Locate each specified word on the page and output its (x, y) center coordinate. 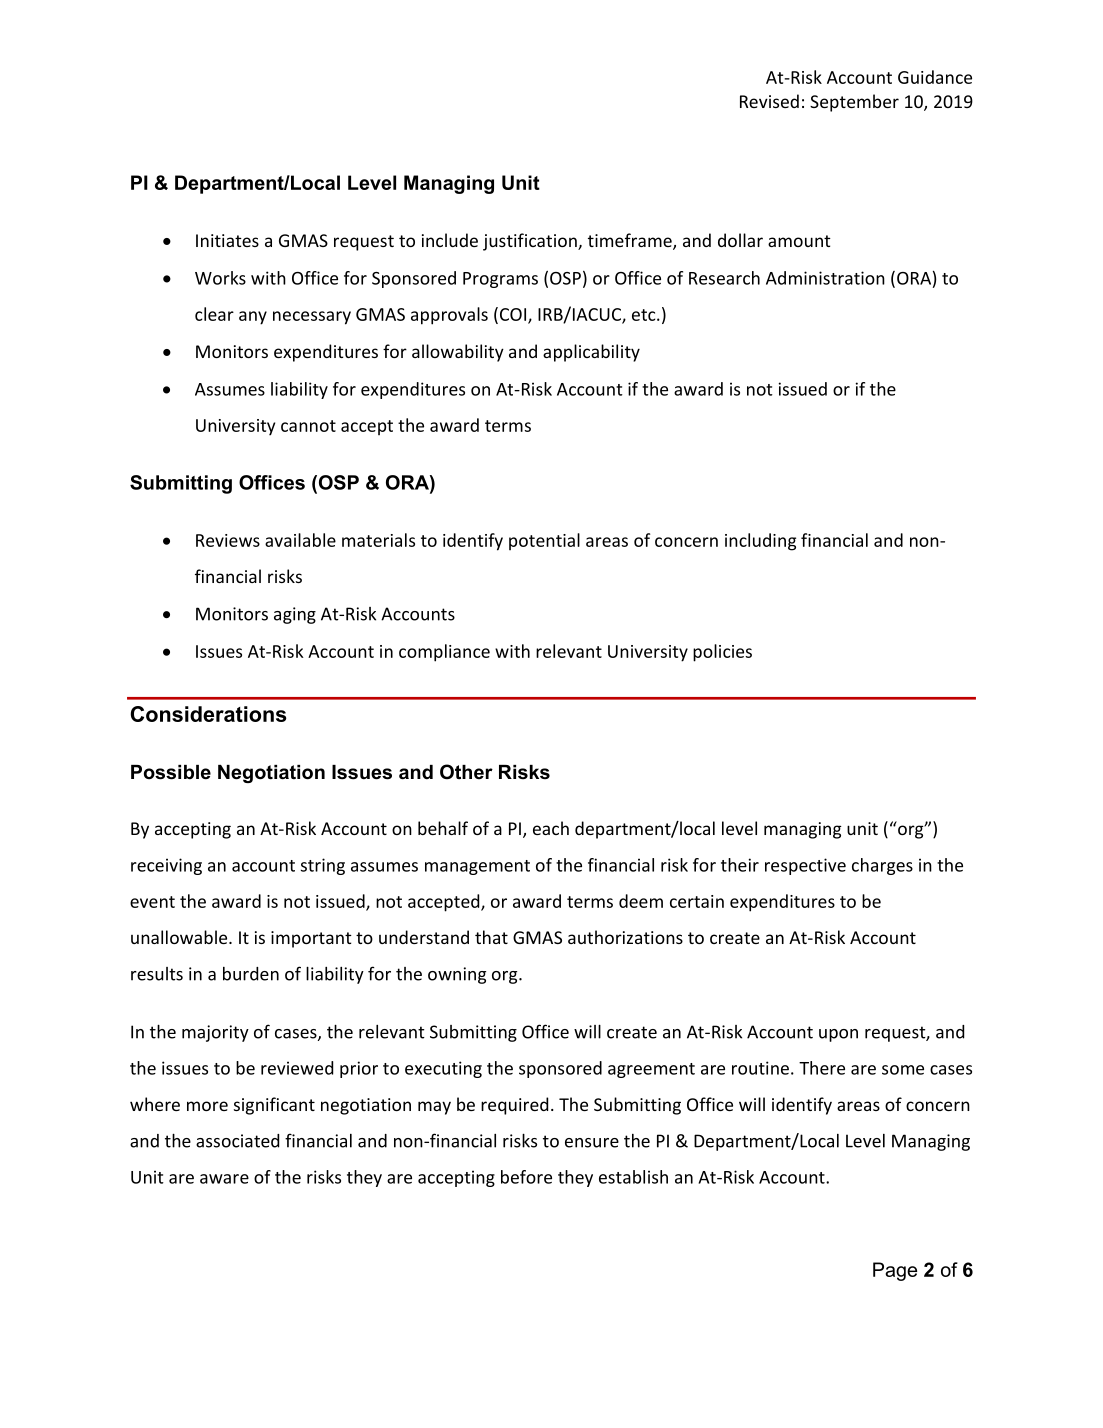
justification (531, 242)
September (854, 103)
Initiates (227, 240)
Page (895, 1271)
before (526, 1177)
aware (224, 1179)
